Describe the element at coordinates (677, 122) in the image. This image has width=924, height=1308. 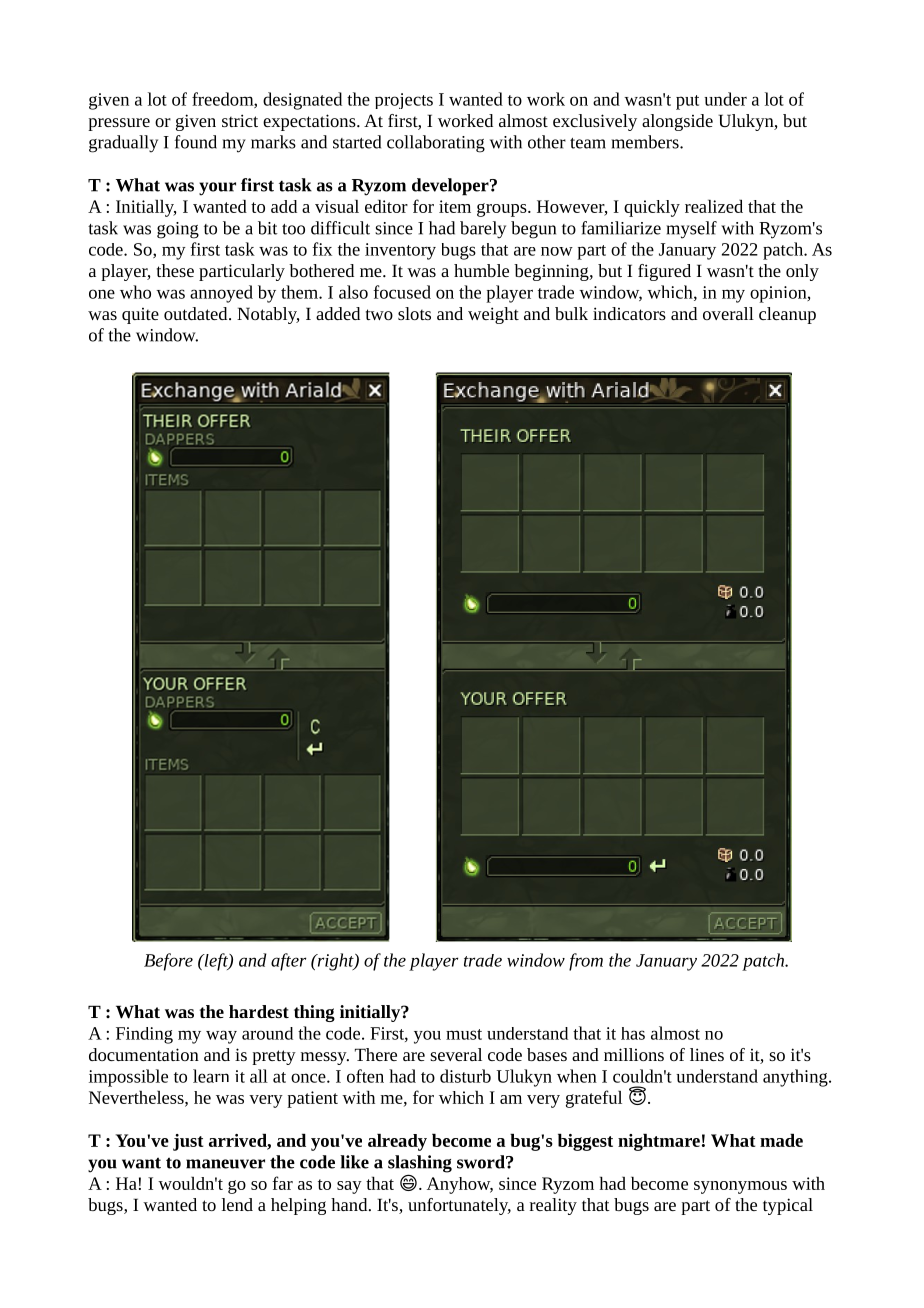
I see `alongside` at that location.
